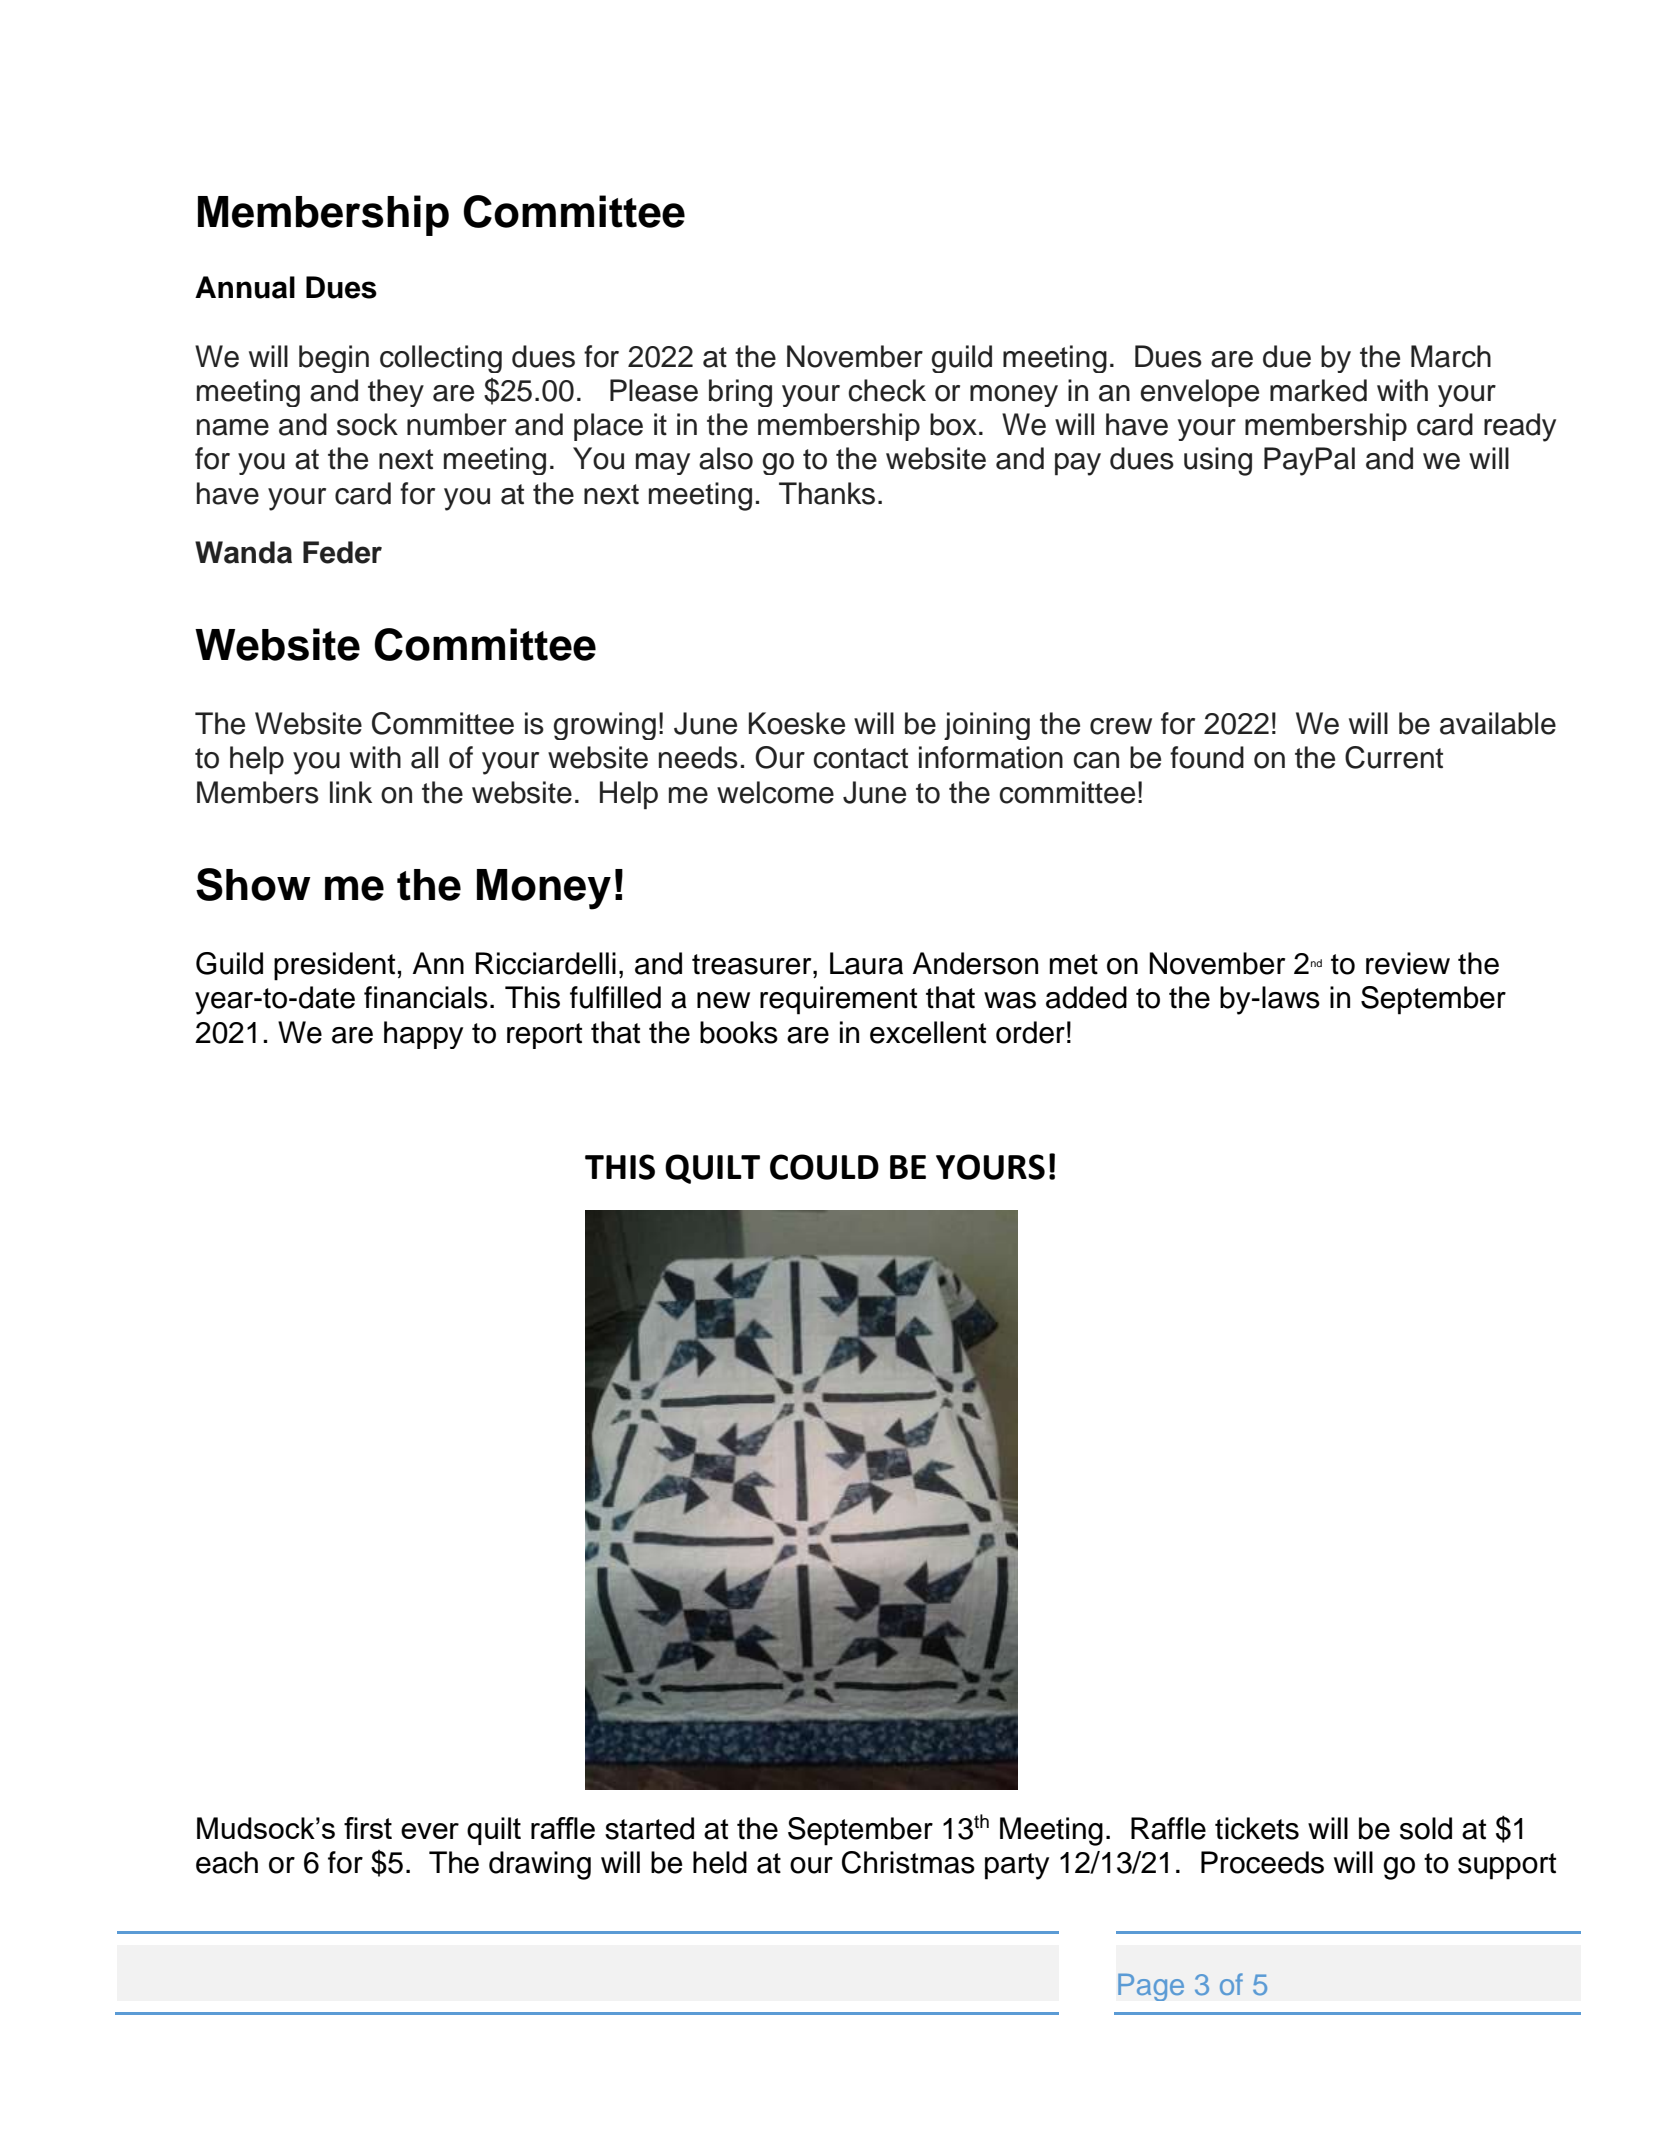 The image size is (1658, 2146). Describe the element at coordinates (424, 757) in the page. I see `all` at that location.
